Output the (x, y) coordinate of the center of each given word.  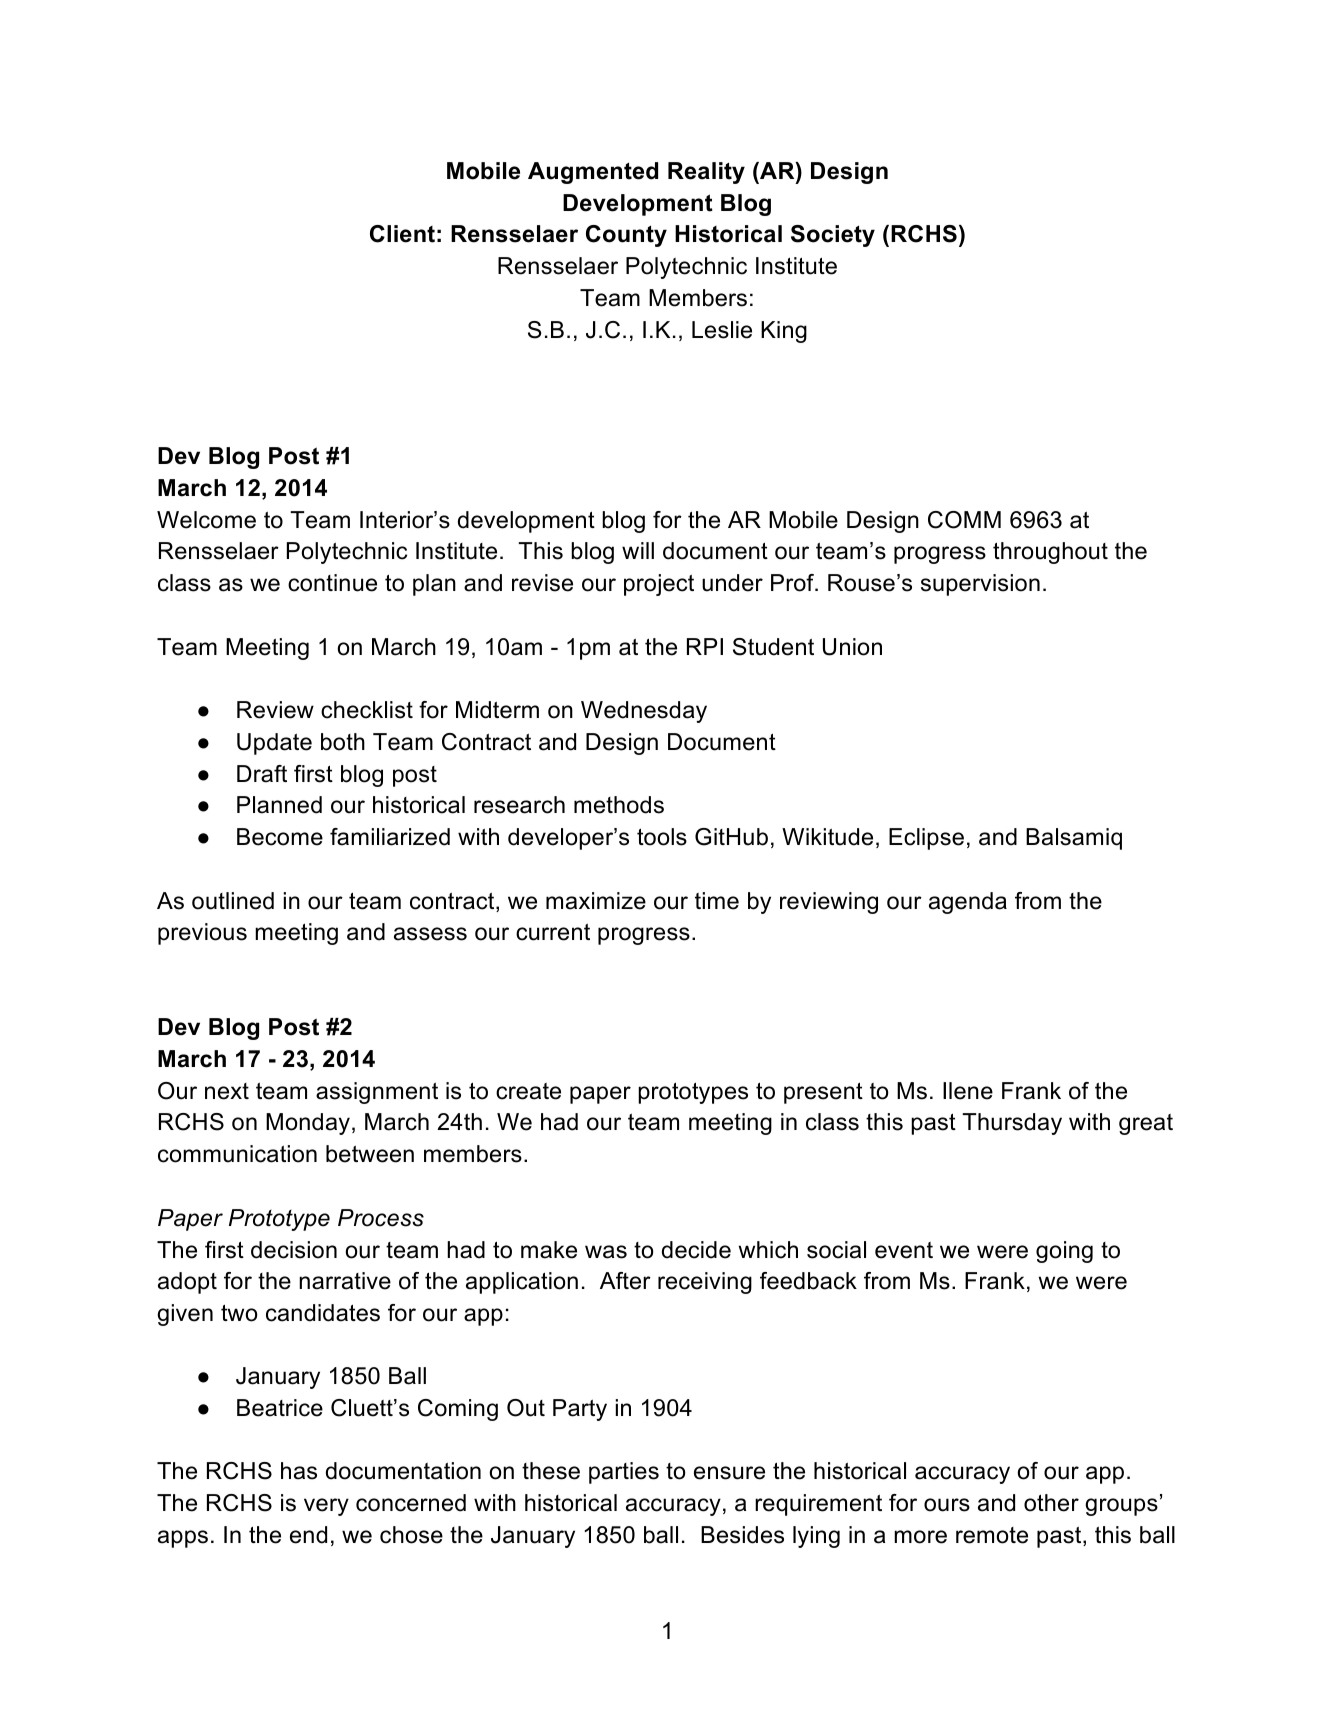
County (626, 236)
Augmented (593, 173)
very (326, 1507)
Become (280, 837)
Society (833, 236)
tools (662, 837)
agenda (968, 903)
